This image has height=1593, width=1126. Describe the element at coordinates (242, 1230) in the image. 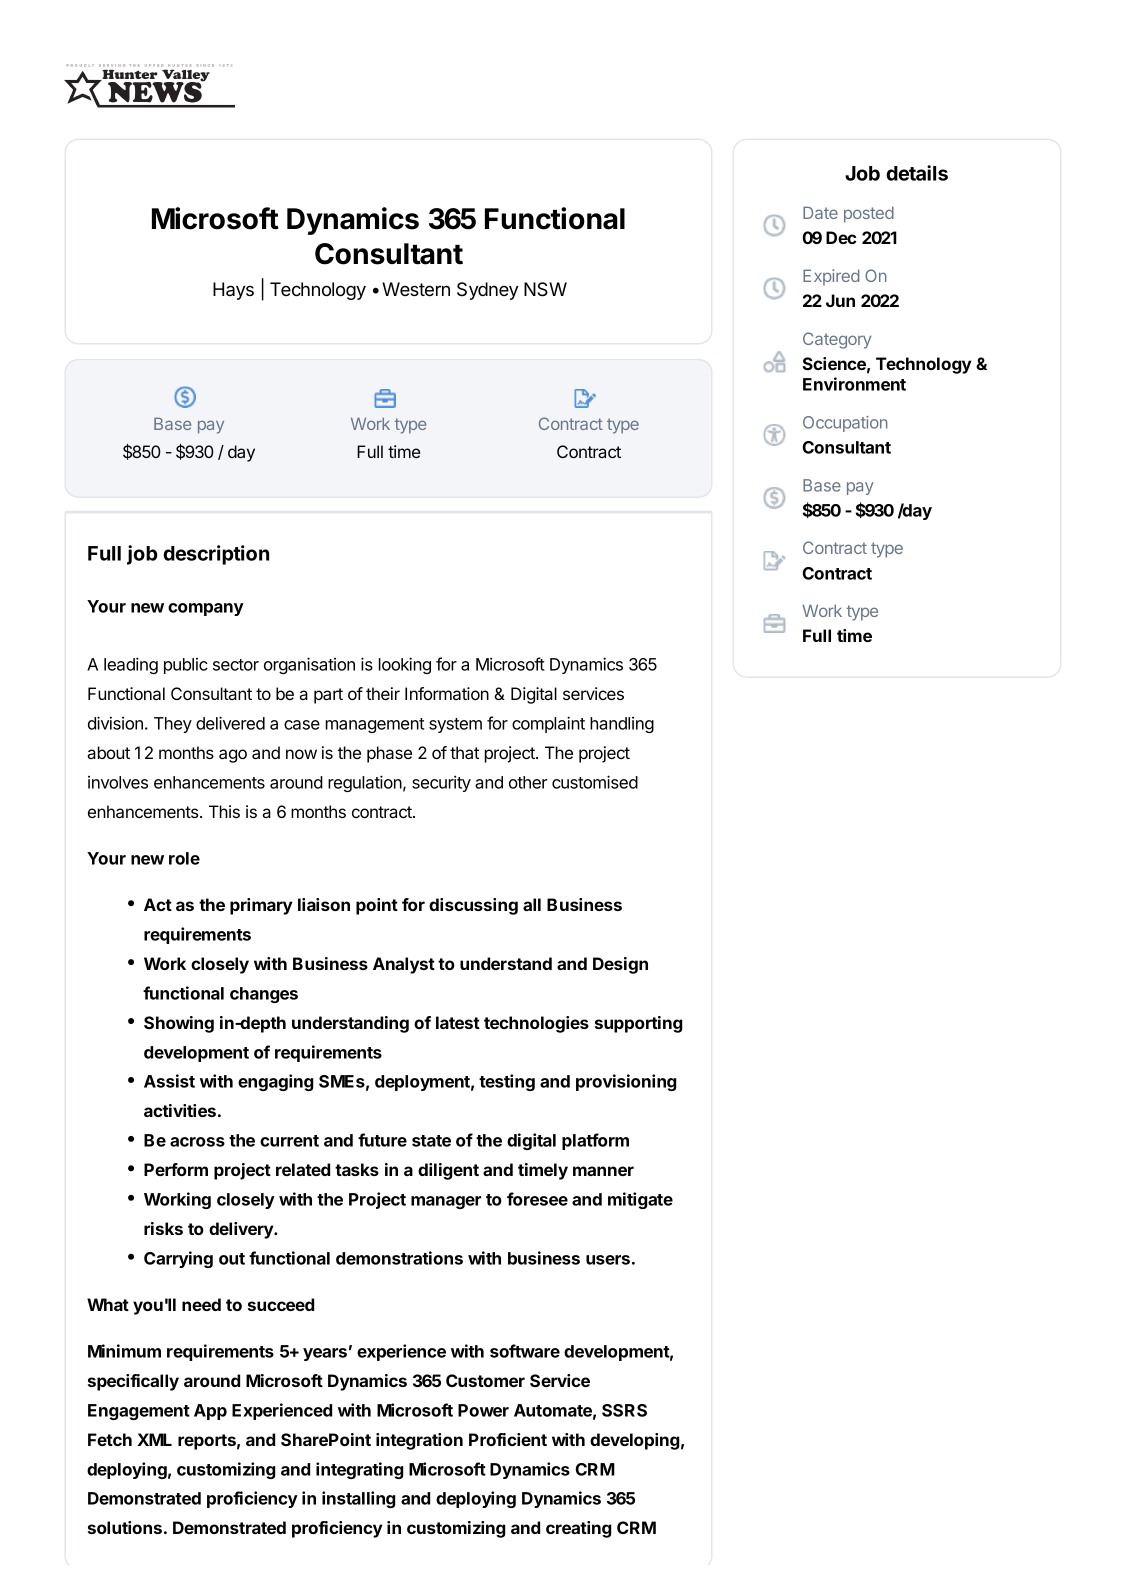

I see `delivery` at that location.
